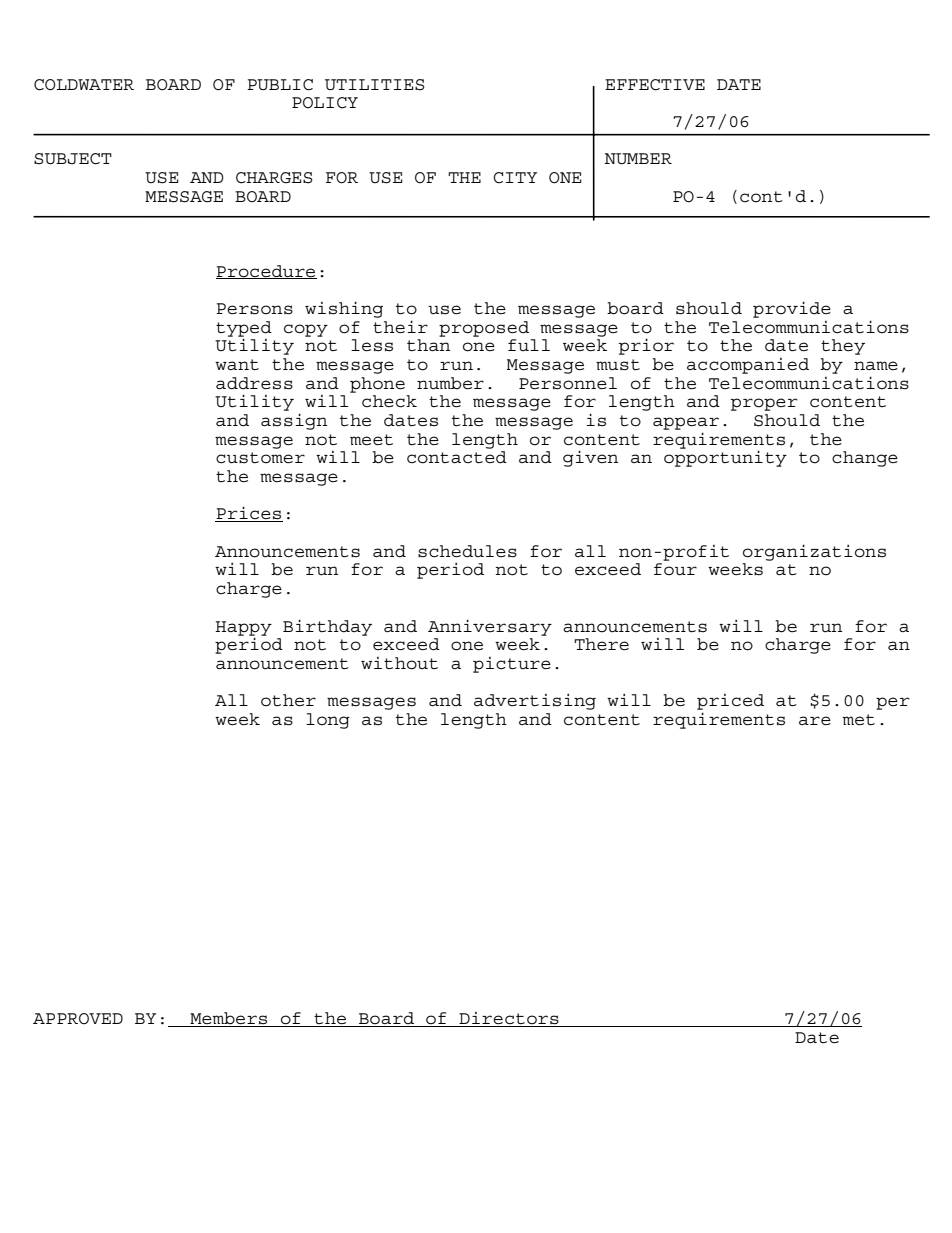  I want to click on proposed, so click(484, 329).
